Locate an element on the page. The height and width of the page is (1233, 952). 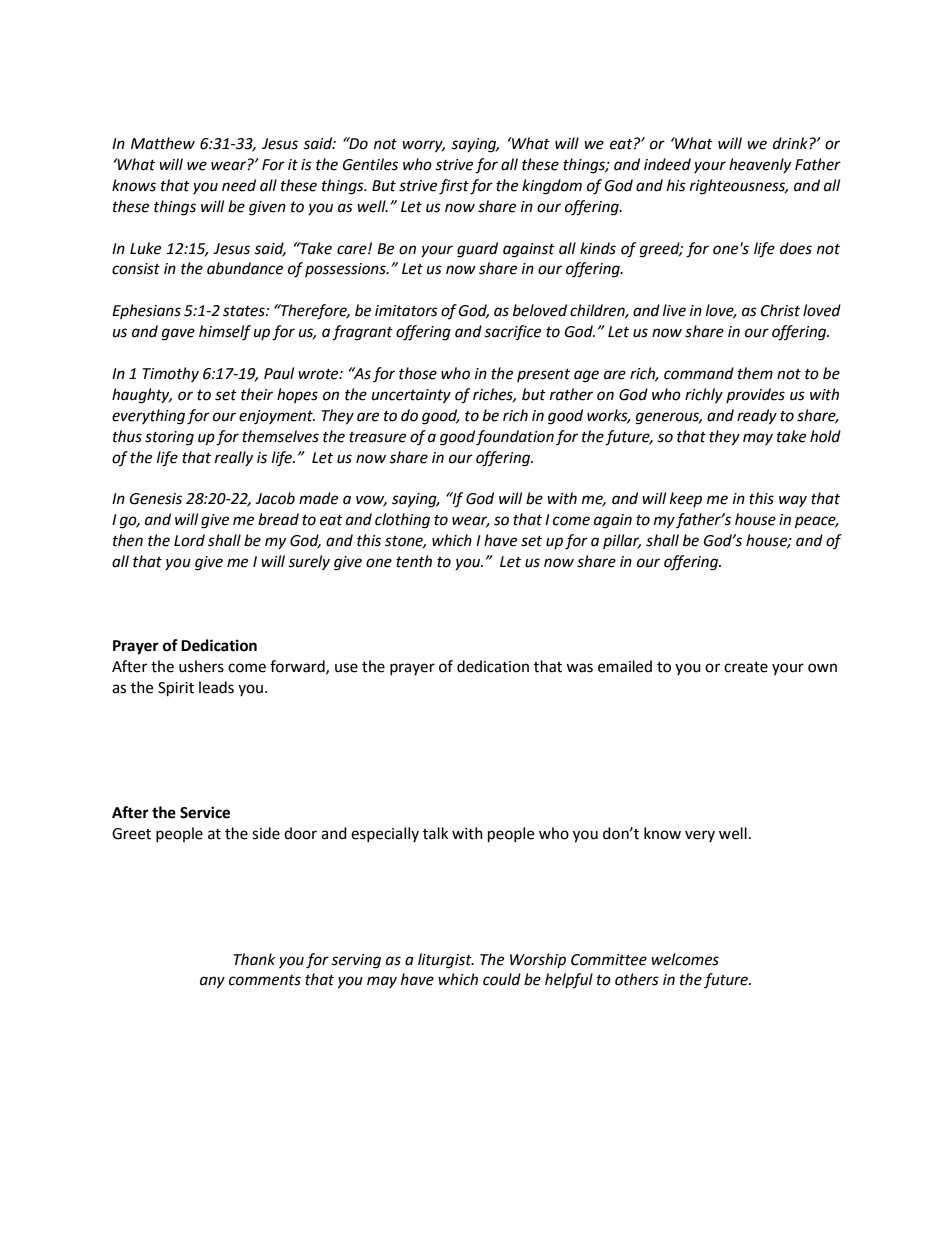
storing is located at coordinates (169, 438).
